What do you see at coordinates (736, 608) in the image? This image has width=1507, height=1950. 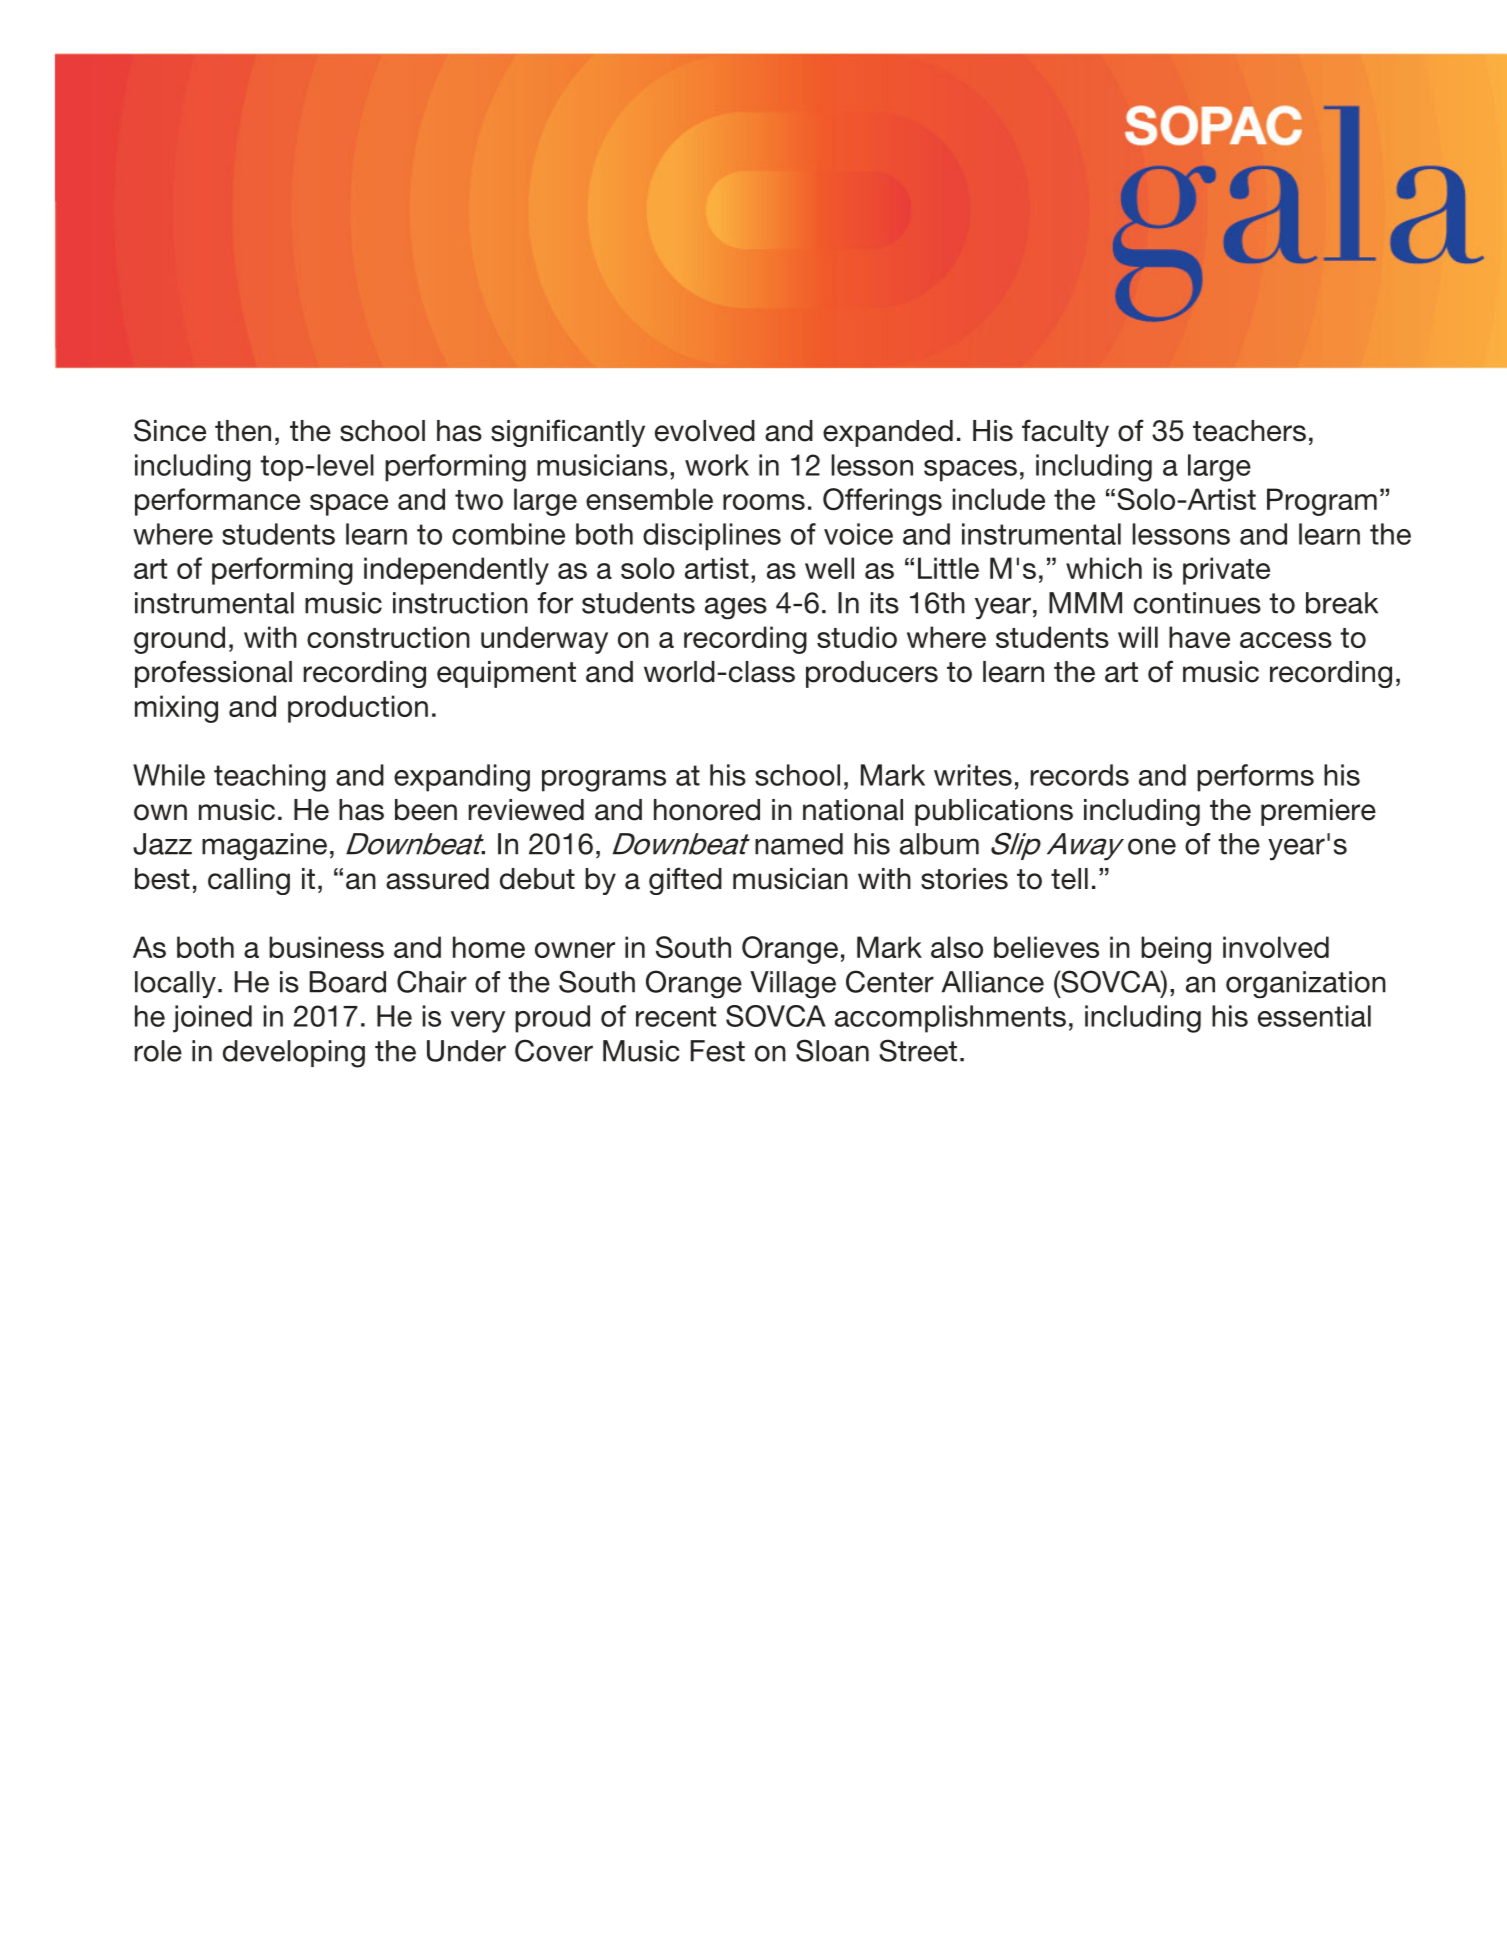 I see `ages` at bounding box center [736, 608].
